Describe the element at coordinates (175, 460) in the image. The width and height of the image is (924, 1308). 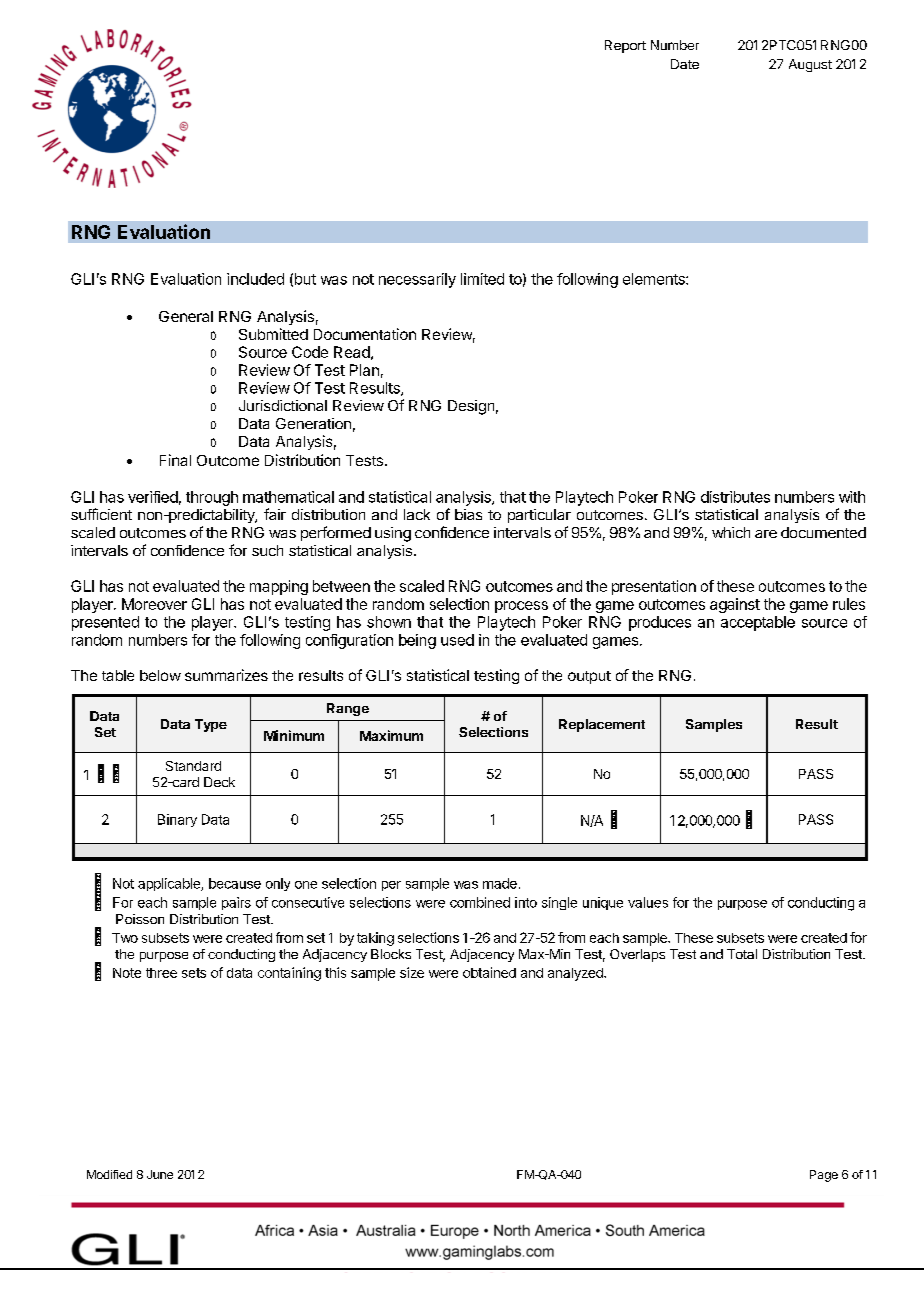
I see `Final` at that location.
